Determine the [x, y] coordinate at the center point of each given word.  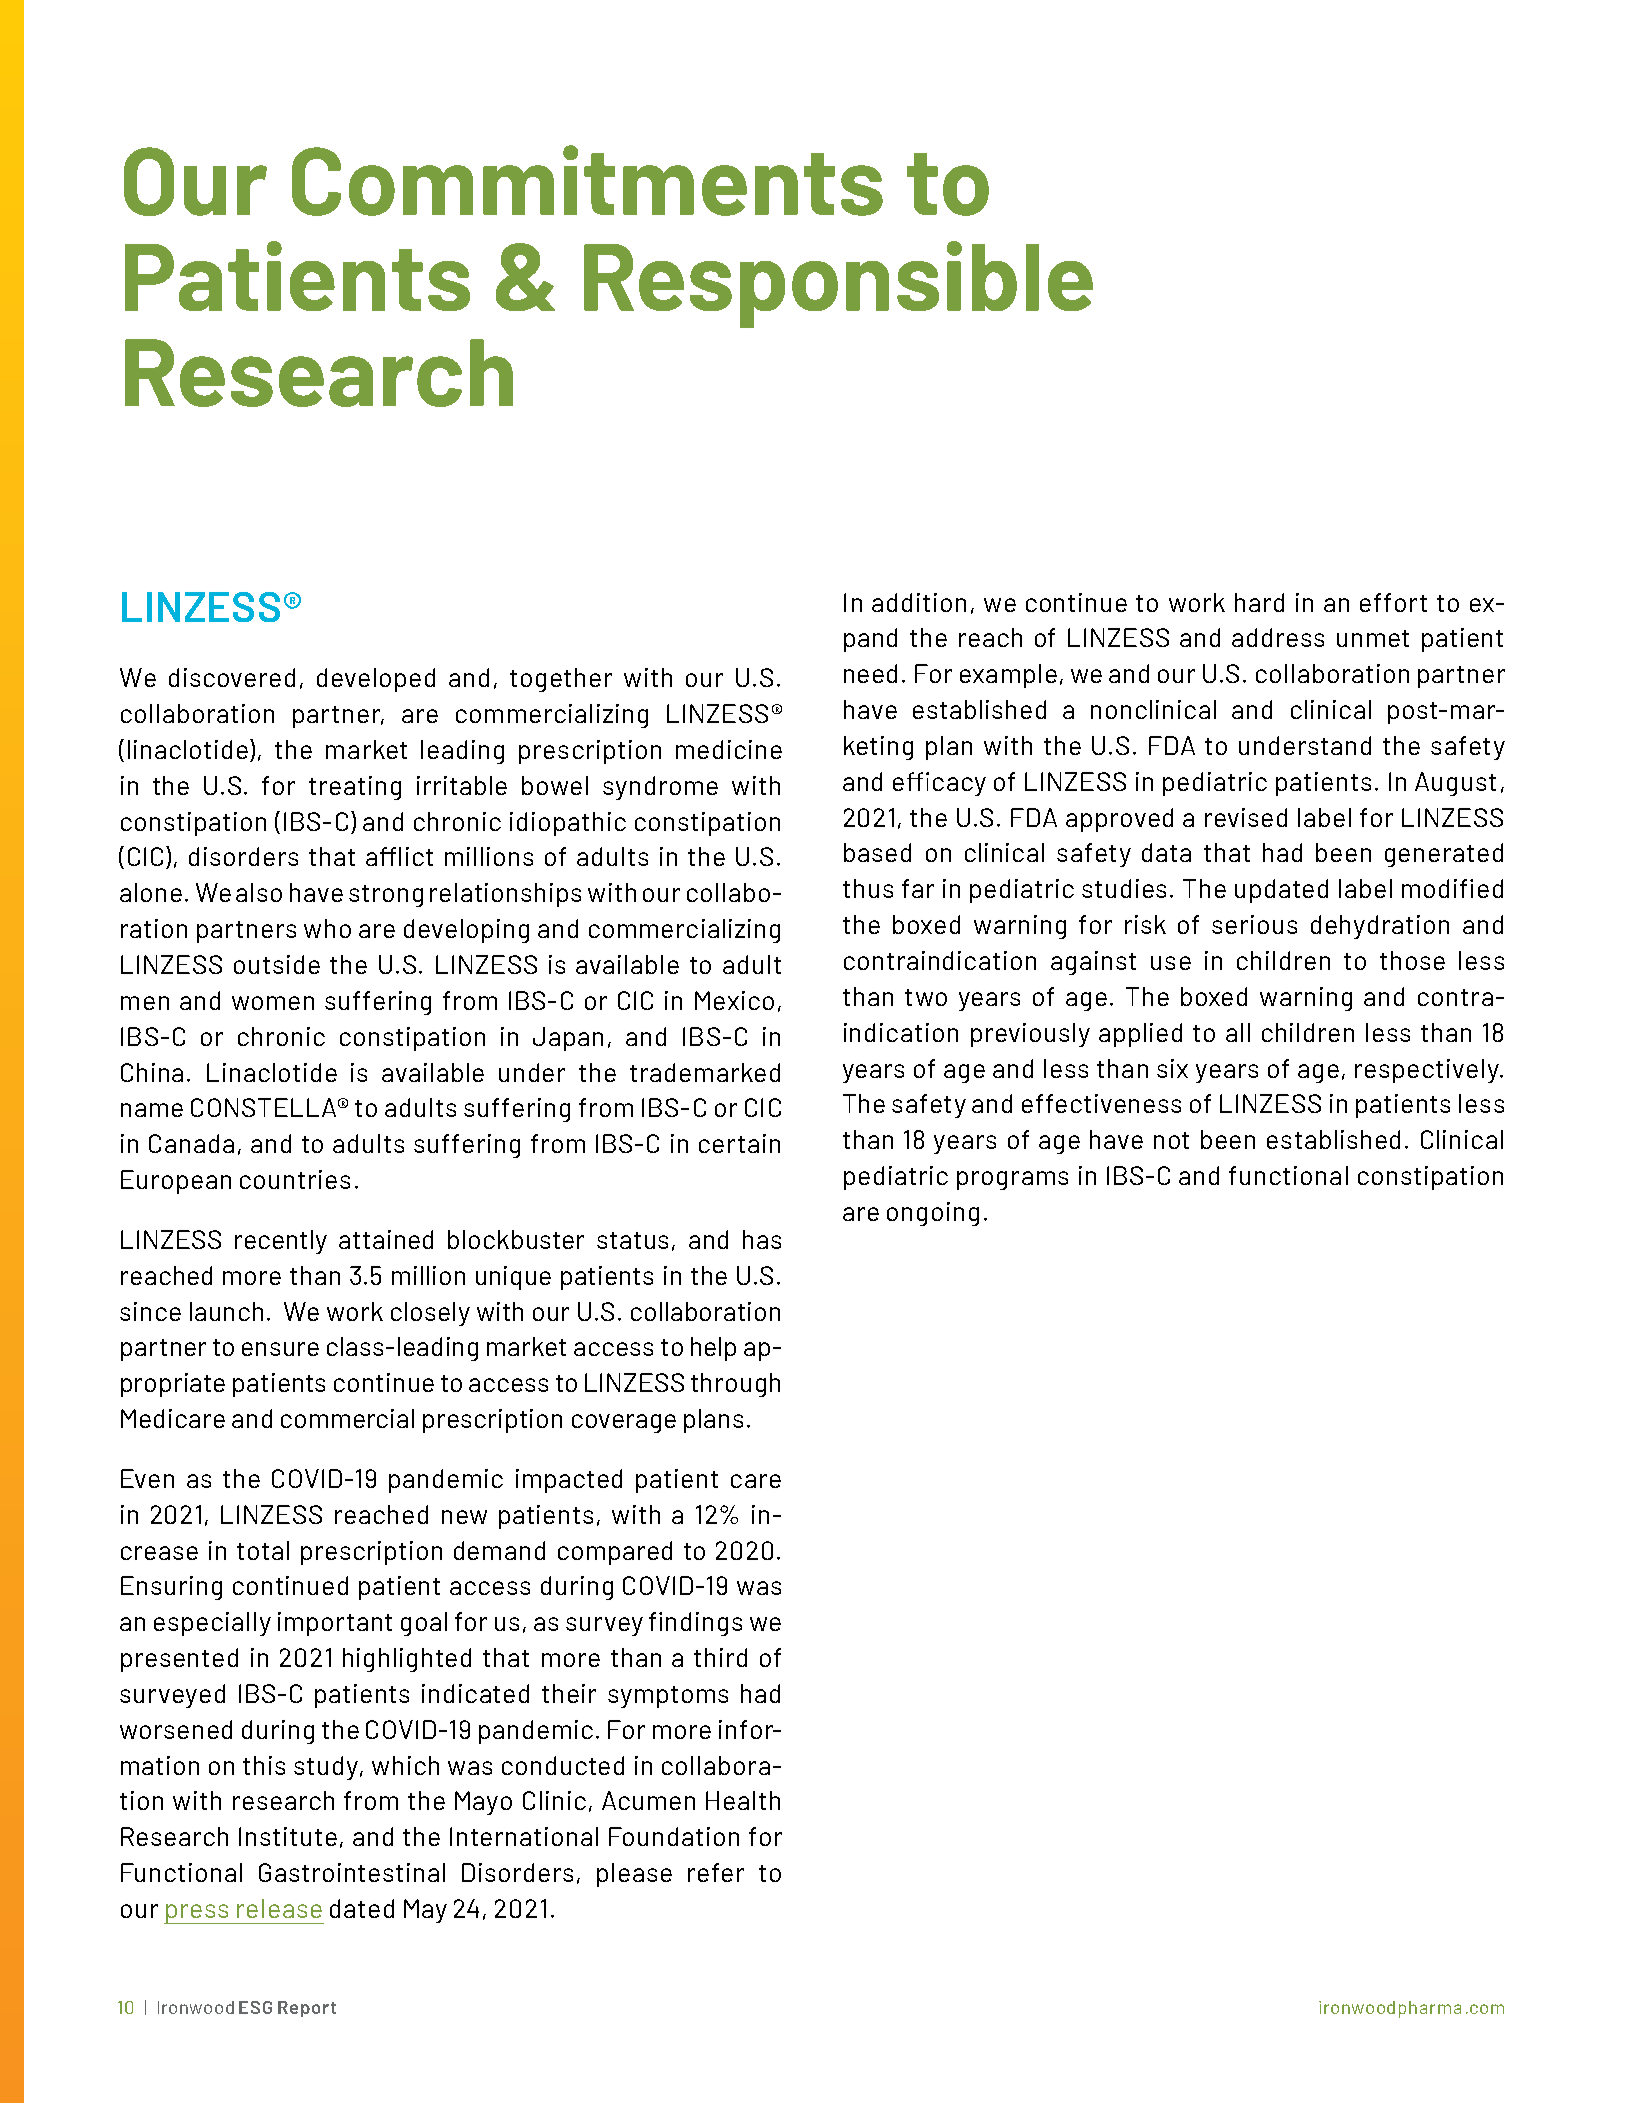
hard [1259, 602]
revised [1246, 817]
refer [716, 1872]
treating [355, 788]
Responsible [838, 284]
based [877, 852]
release [279, 1908]
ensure [280, 1349]
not [1171, 1140]
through [735, 1385]
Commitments [587, 180]
